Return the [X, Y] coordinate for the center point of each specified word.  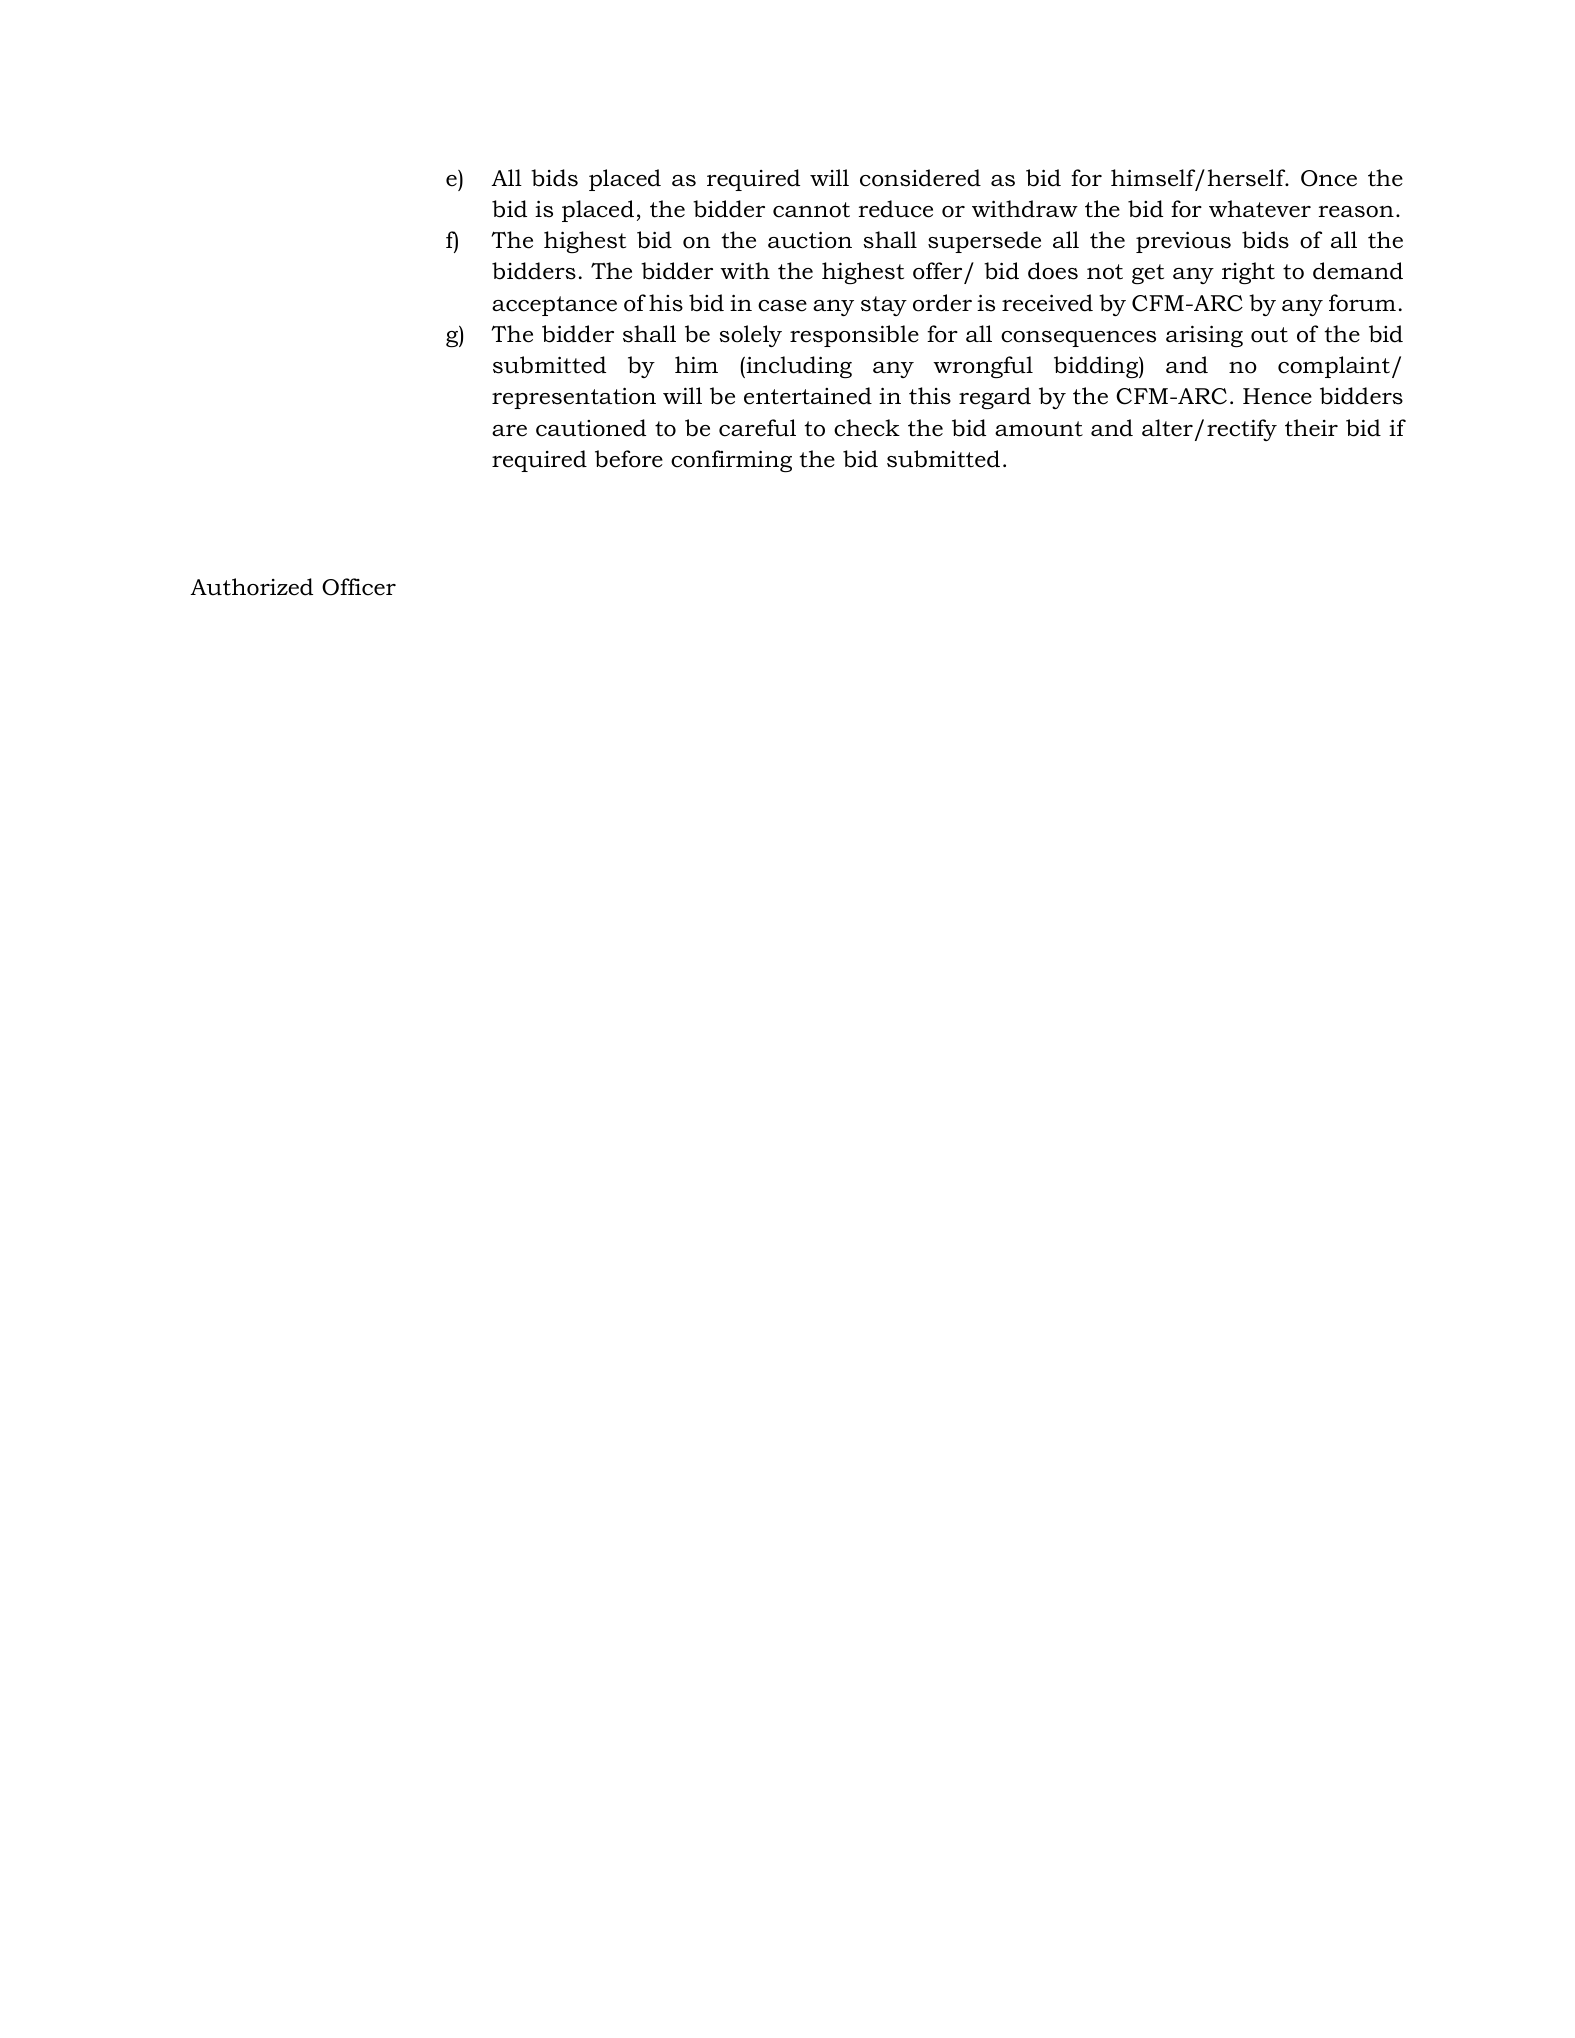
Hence [1277, 396]
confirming [731, 461]
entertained [808, 396]
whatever [1260, 209]
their [1311, 428]
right [1248, 273]
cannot [811, 210]
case [782, 306]
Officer [359, 587]
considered [920, 178]
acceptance [554, 306]
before [629, 459]
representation [574, 398]
